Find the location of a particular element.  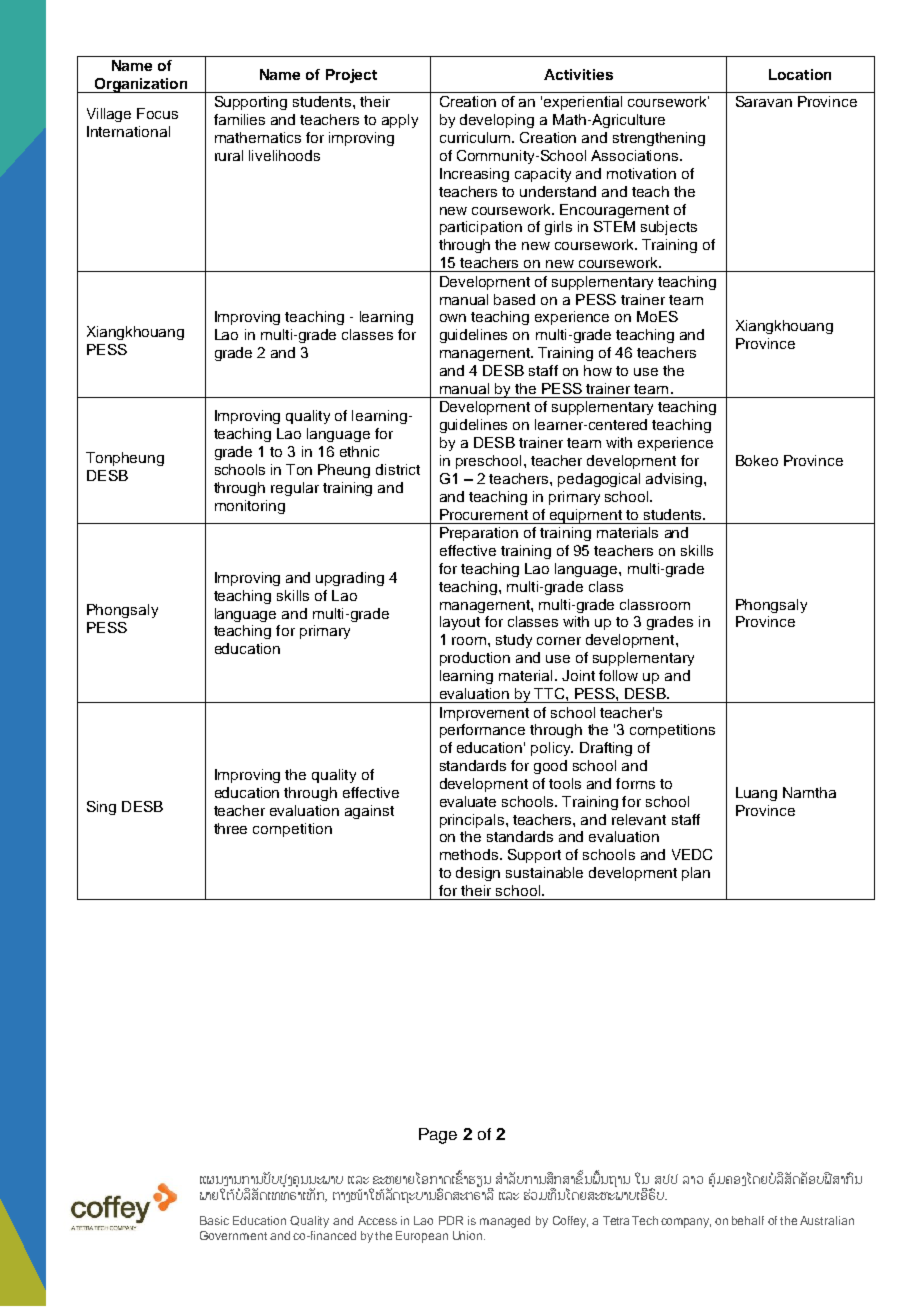

curriculum is located at coordinates (475, 137).
